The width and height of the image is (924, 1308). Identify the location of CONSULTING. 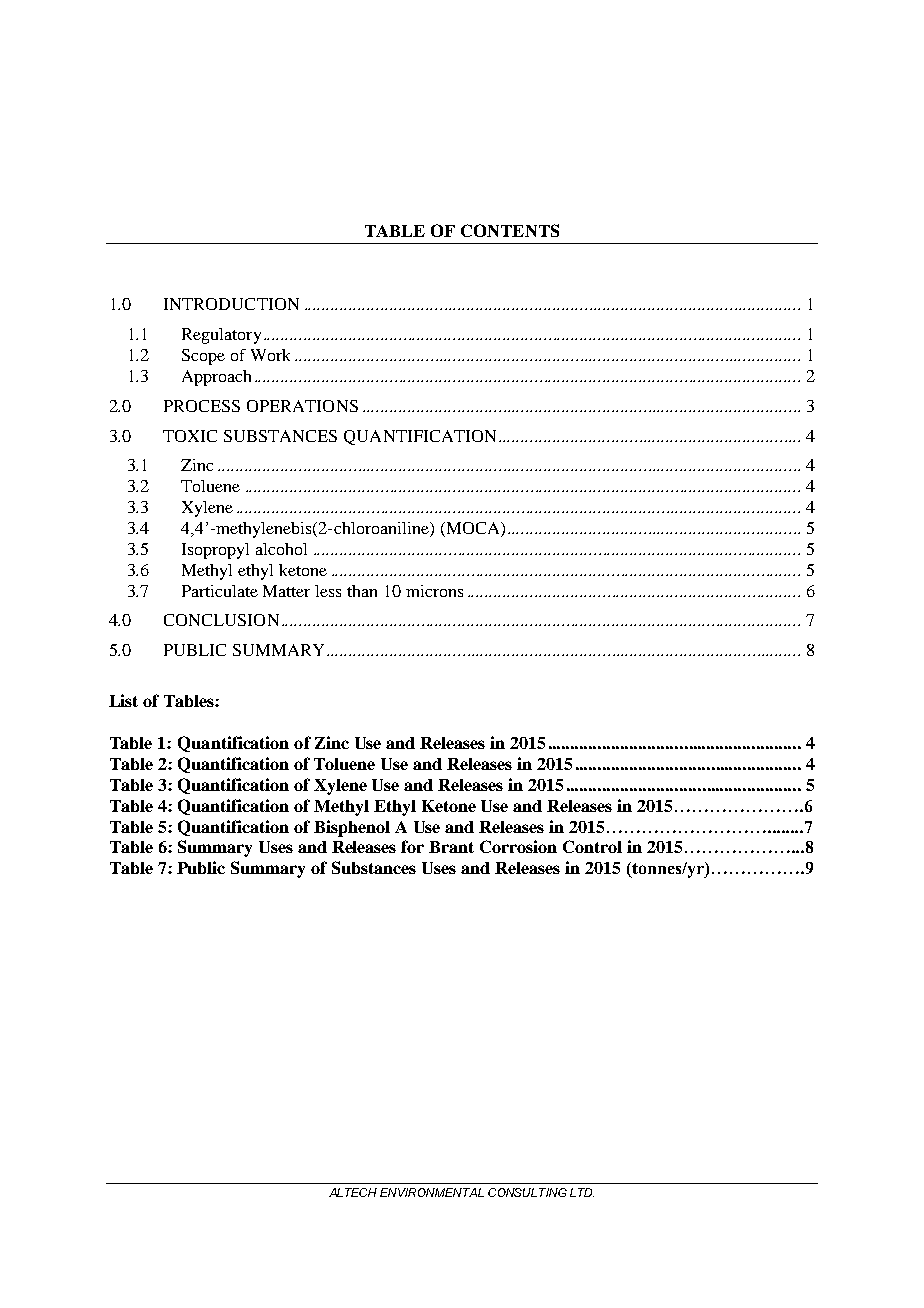
(527, 1192).
